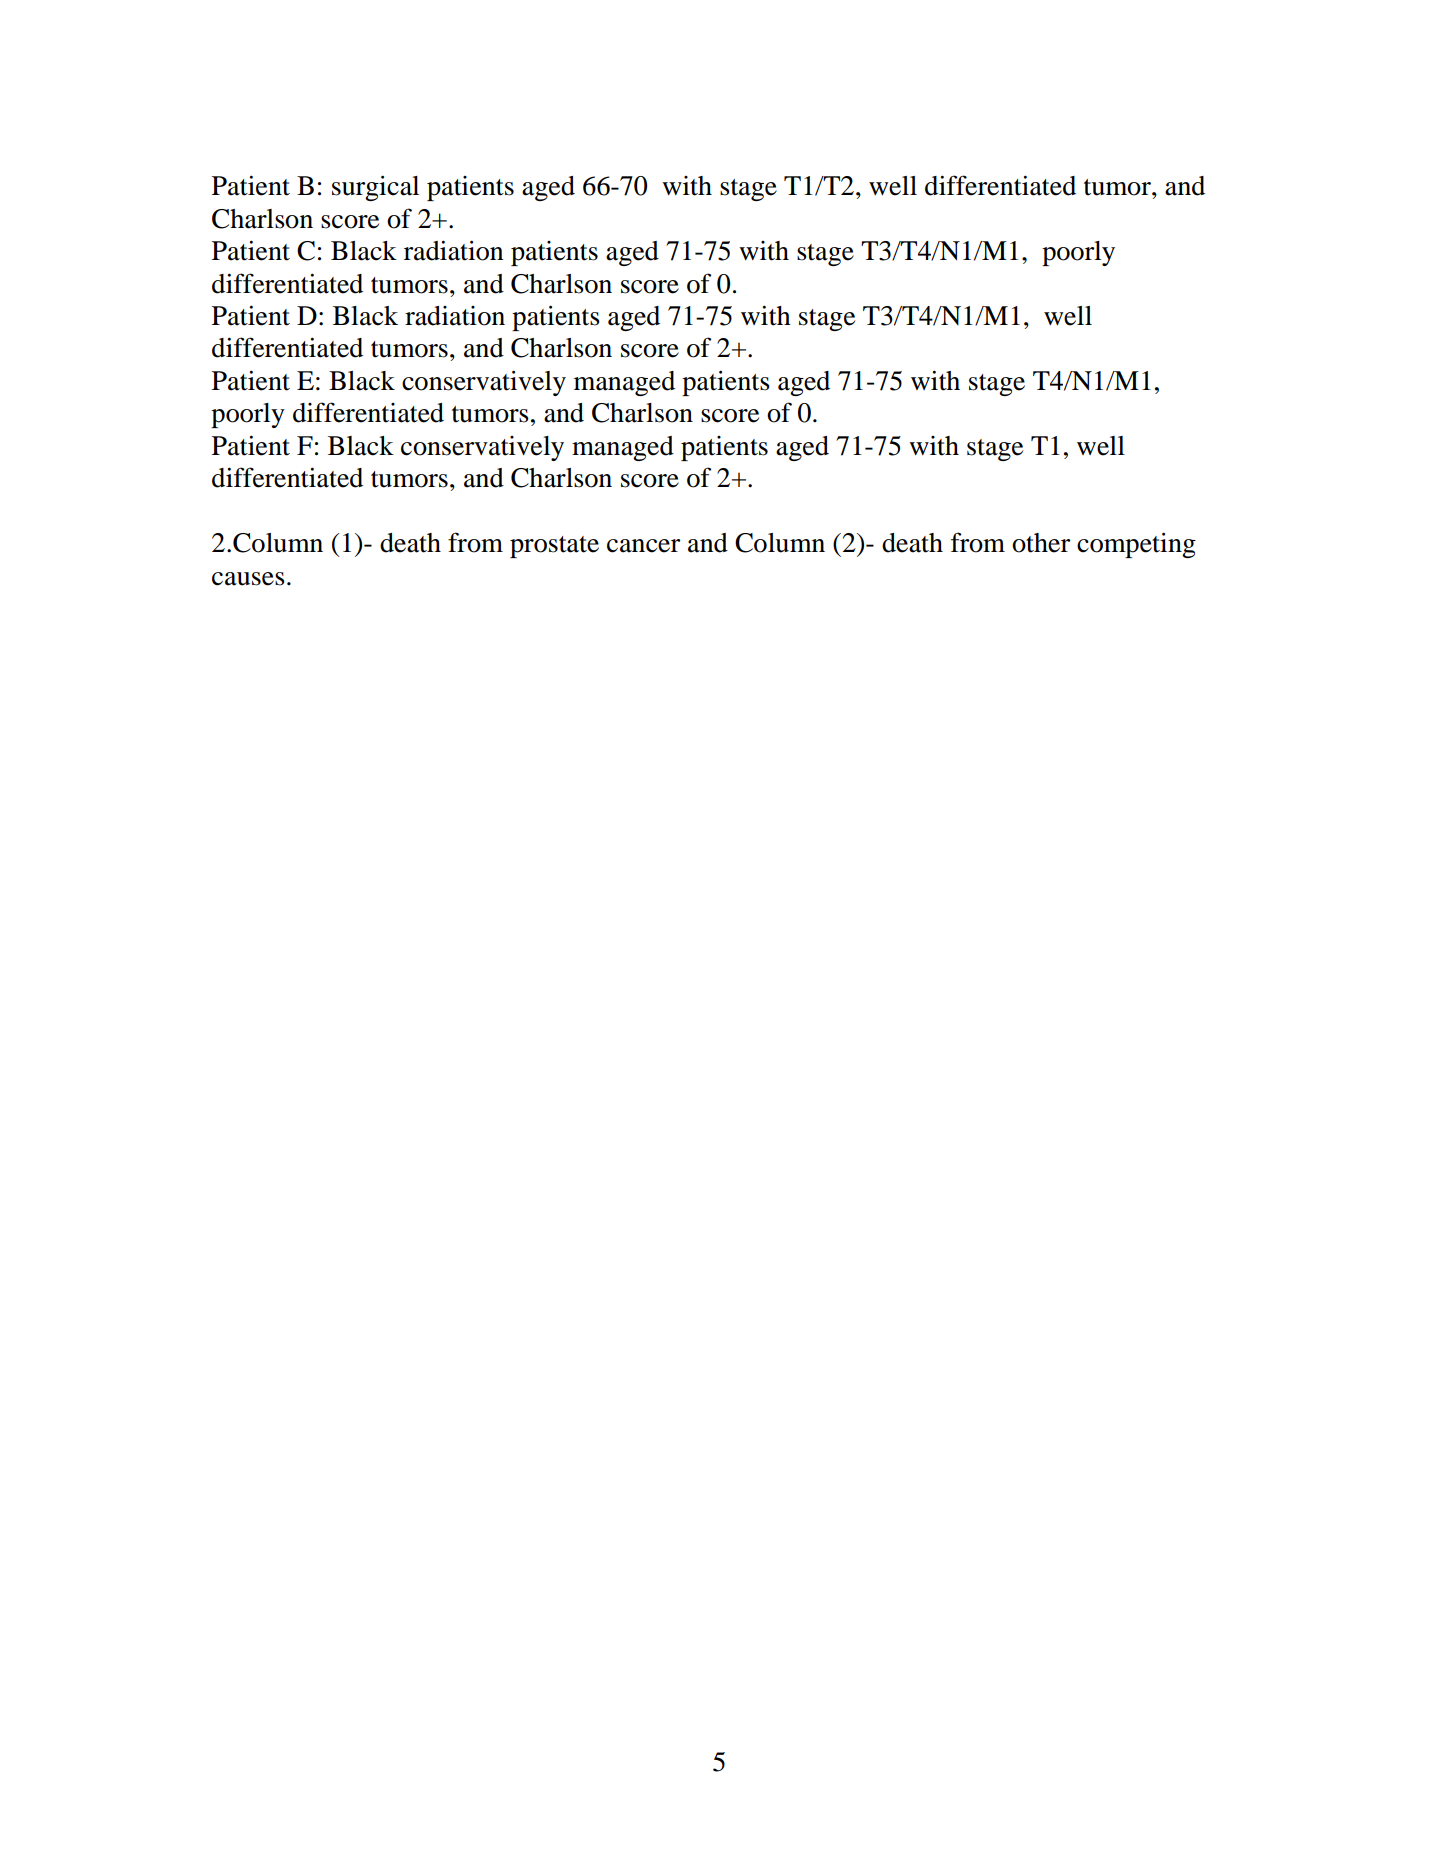 This page has width=1439, height=1862. I want to click on cancer, so click(643, 546).
